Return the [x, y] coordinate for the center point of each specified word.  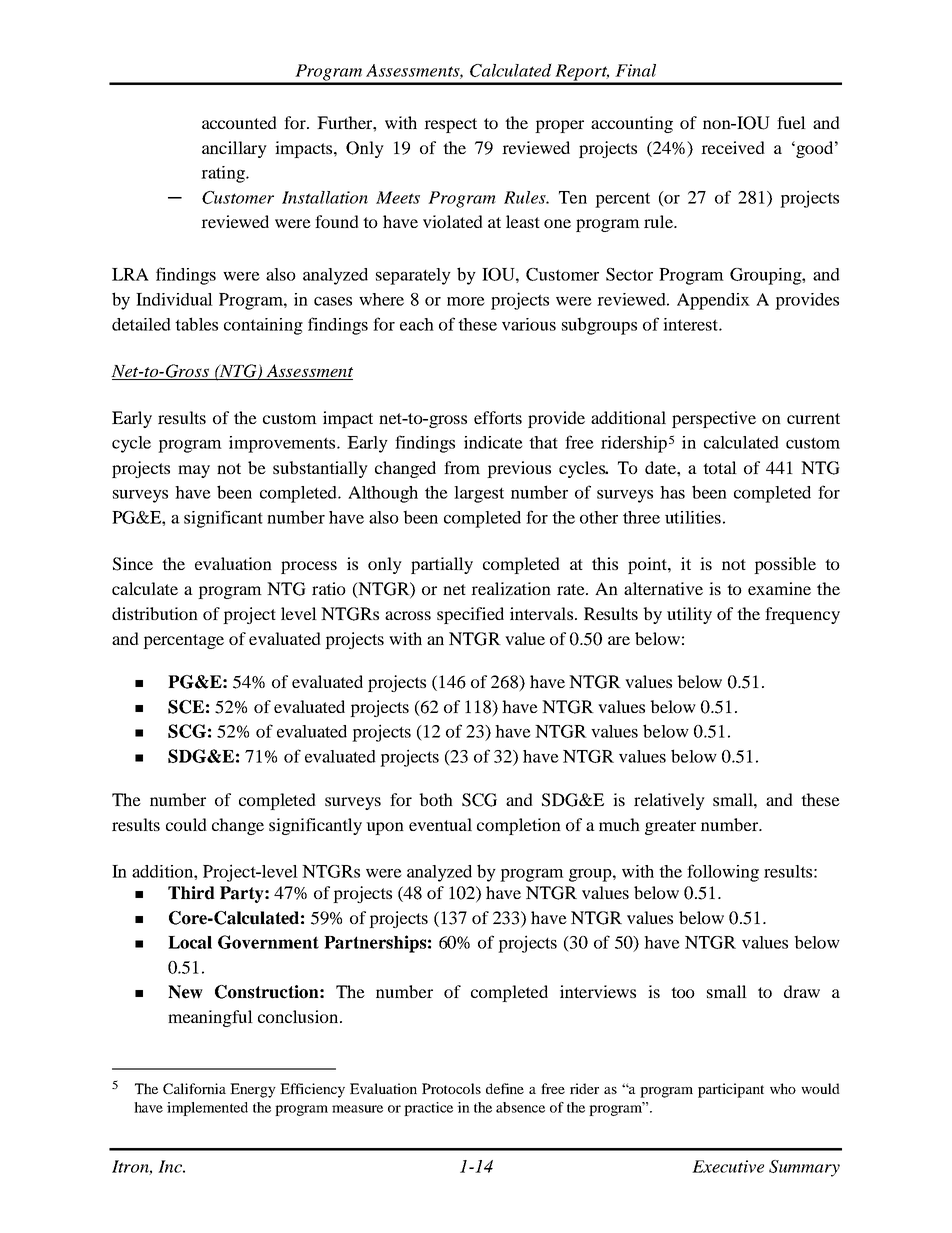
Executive [728, 1166]
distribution [155, 613]
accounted [239, 122]
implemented [207, 1109]
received [733, 147]
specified [470, 615]
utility [689, 615]
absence [520, 1107]
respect [450, 125]
